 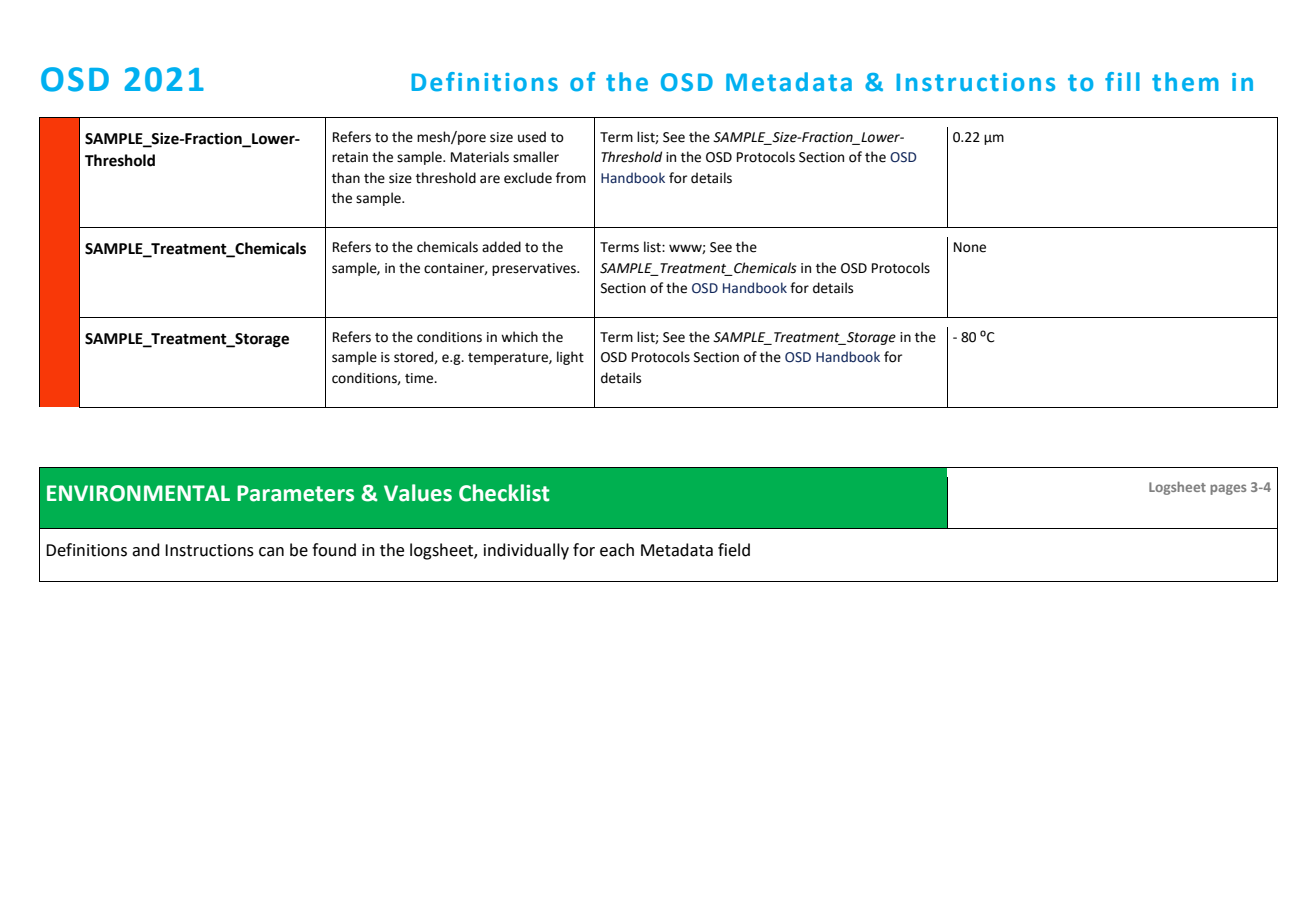 What do you see at coordinates (509, 359) in the screenshot?
I see `temperature` at bounding box center [509, 359].
